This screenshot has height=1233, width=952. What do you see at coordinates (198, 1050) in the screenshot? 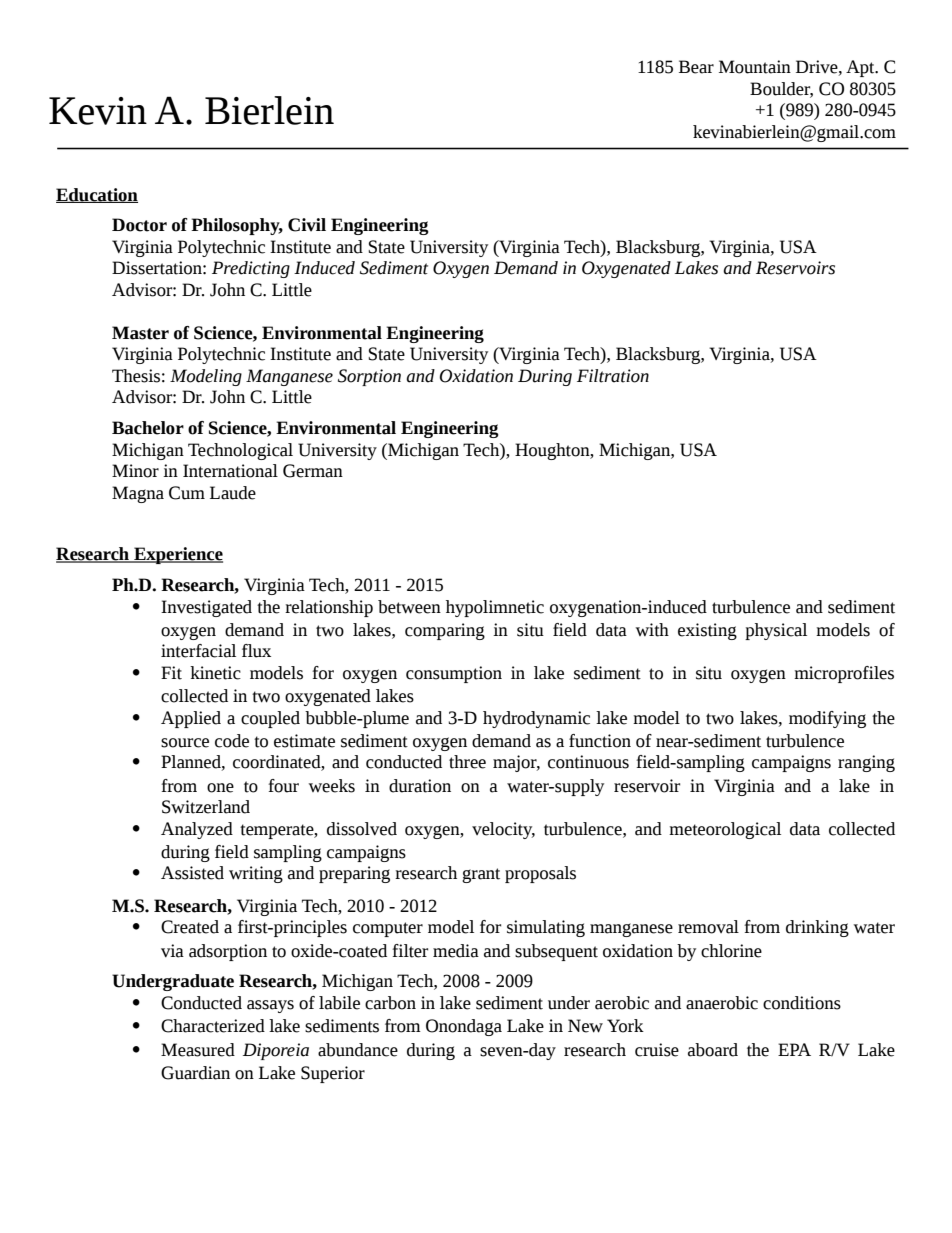
I see `Measured` at bounding box center [198, 1050].
